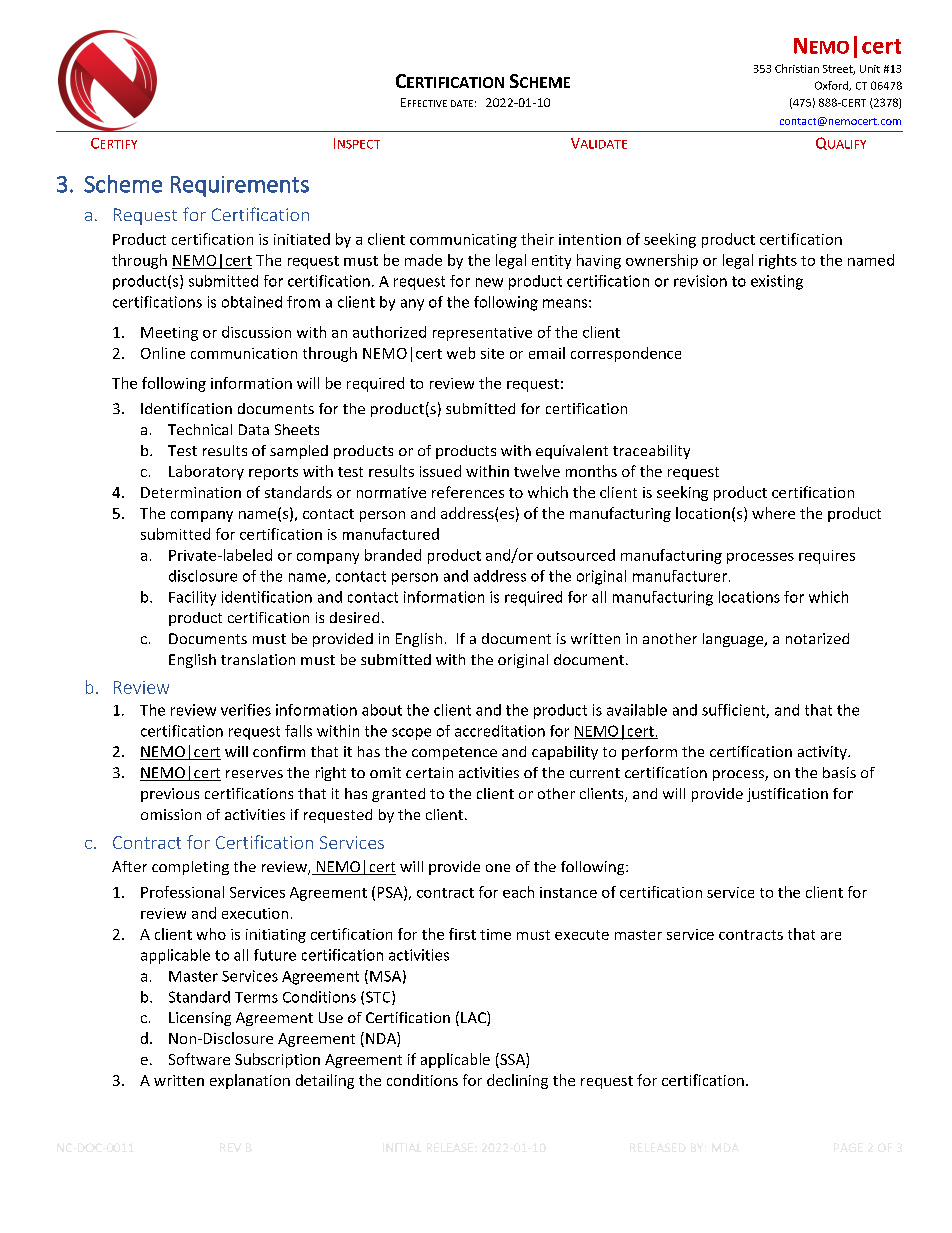 This document has height=1233, width=952. I want to click on Facility, so click(192, 598).
